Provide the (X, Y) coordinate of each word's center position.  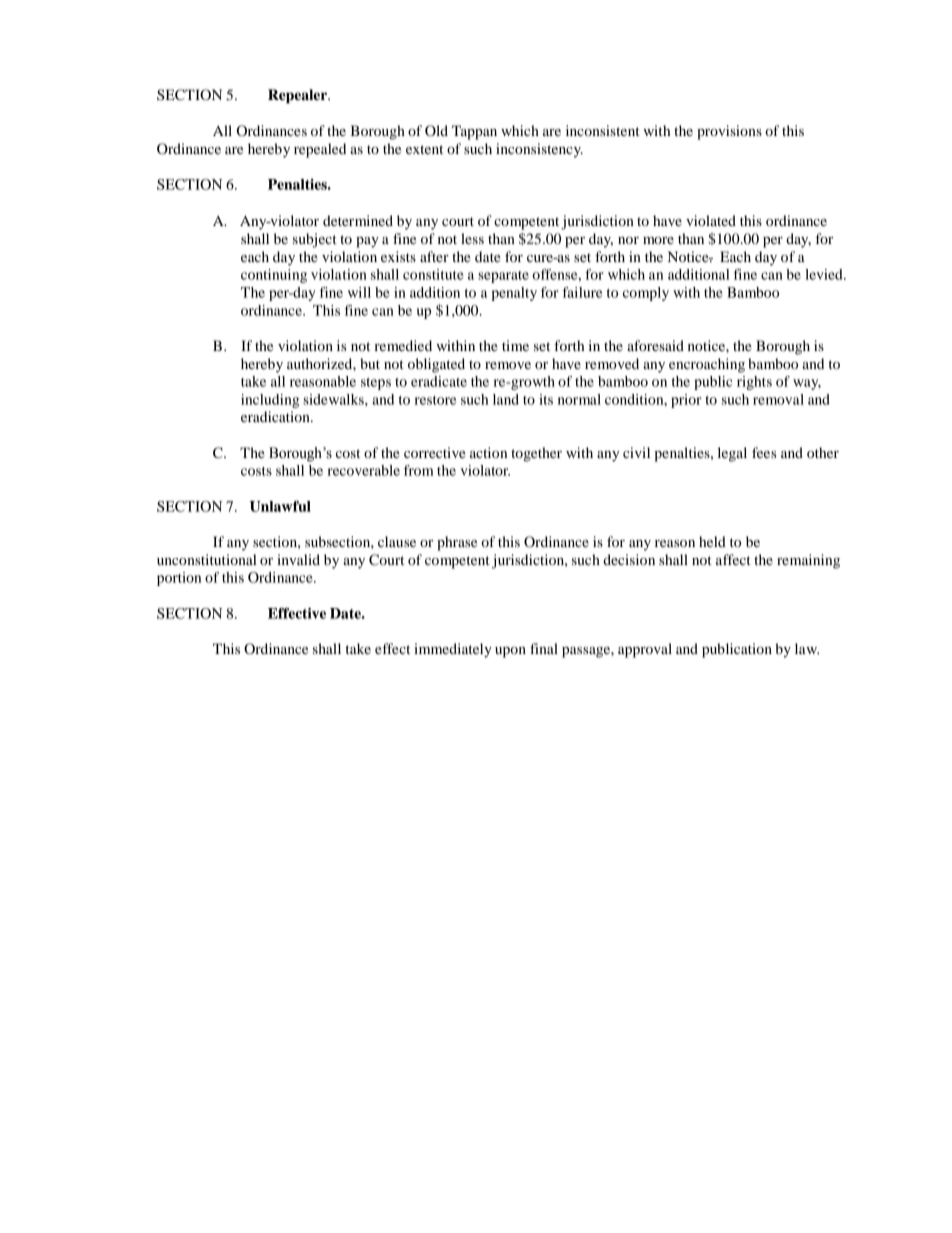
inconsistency (539, 150)
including (270, 401)
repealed (320, 150)
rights (754, 383)
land (506, 399)
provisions (729, 132)
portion (179, 579)
